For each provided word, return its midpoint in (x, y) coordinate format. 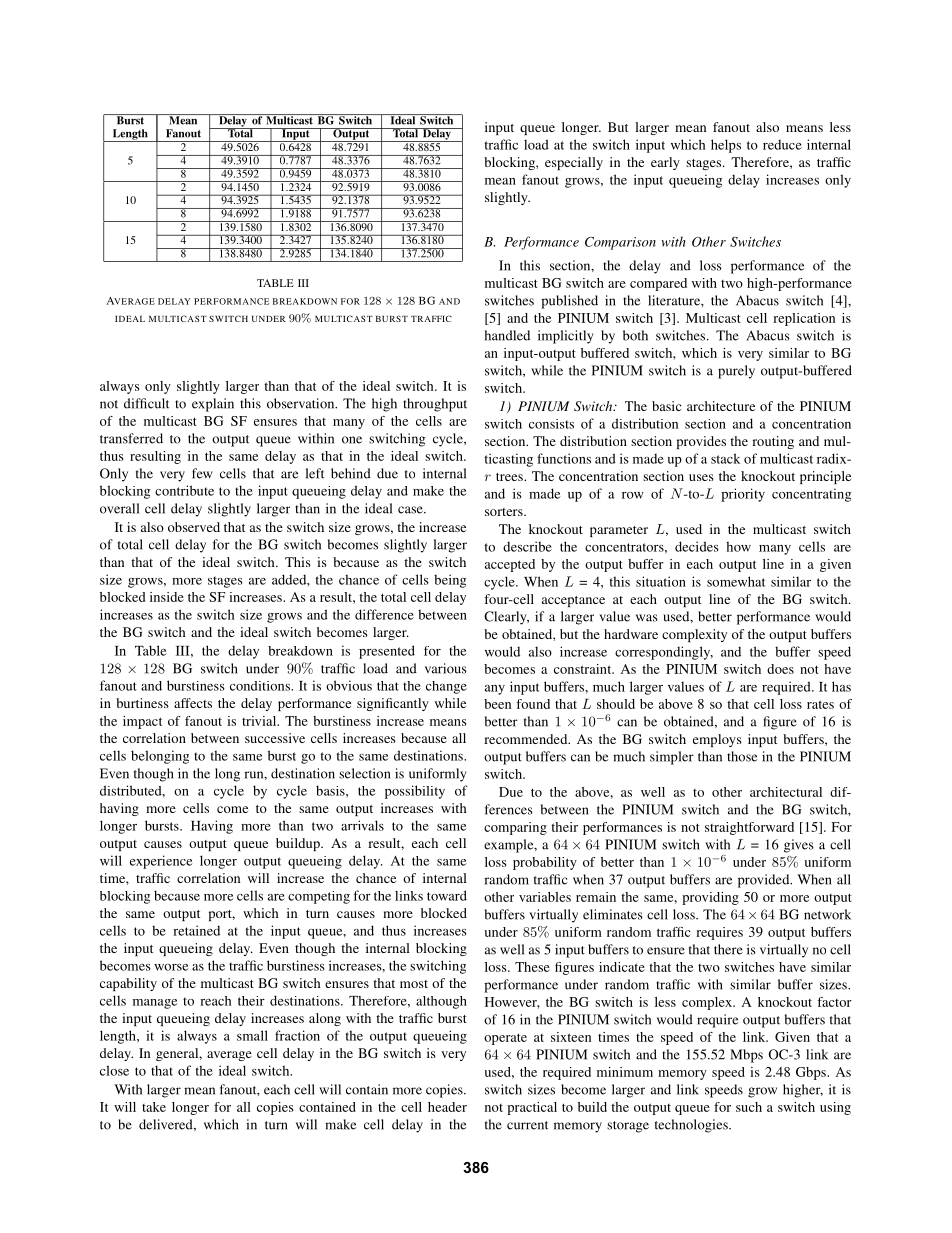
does (780, 669)
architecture (721, 406)
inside (167, 597)
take (154, 1107)
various (446, 668)
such (749, 1107)
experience (161, 862)
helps (726, 146)
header (447, 1107)
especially (574, 163)
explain (213, 405)
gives (799, 846)
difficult (146, 403)
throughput (435, 405)
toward (447, 895)
